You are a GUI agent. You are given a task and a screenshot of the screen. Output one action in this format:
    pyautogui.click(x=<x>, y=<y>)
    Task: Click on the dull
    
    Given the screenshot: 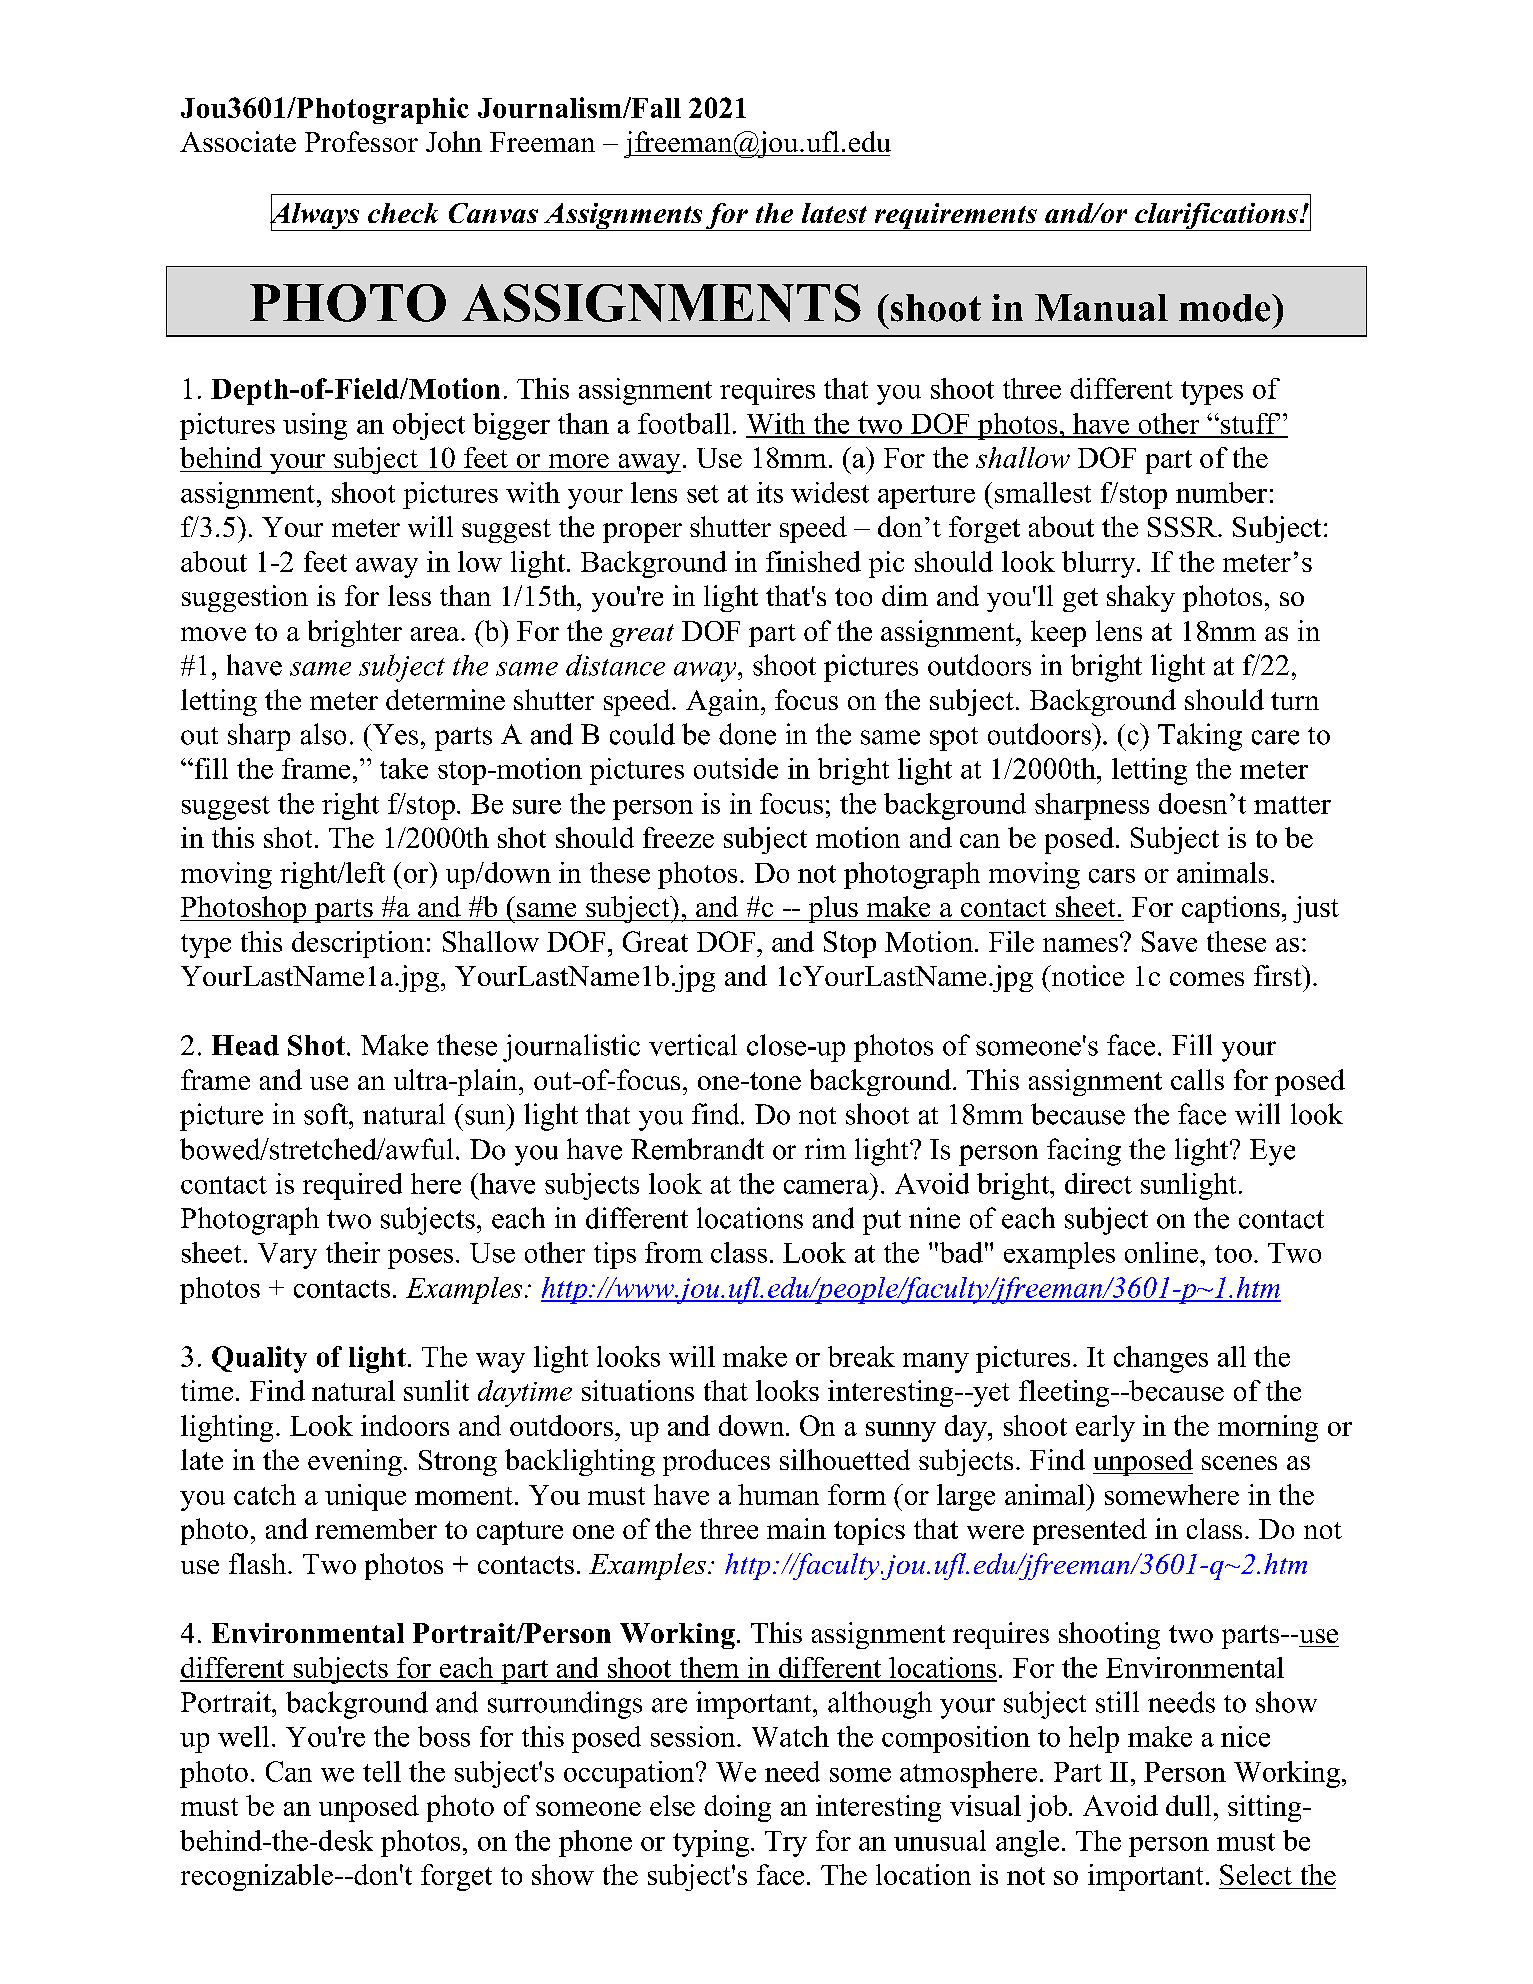 What is the action you would take?
    pyautogui.click(x=1188, y=1805)
